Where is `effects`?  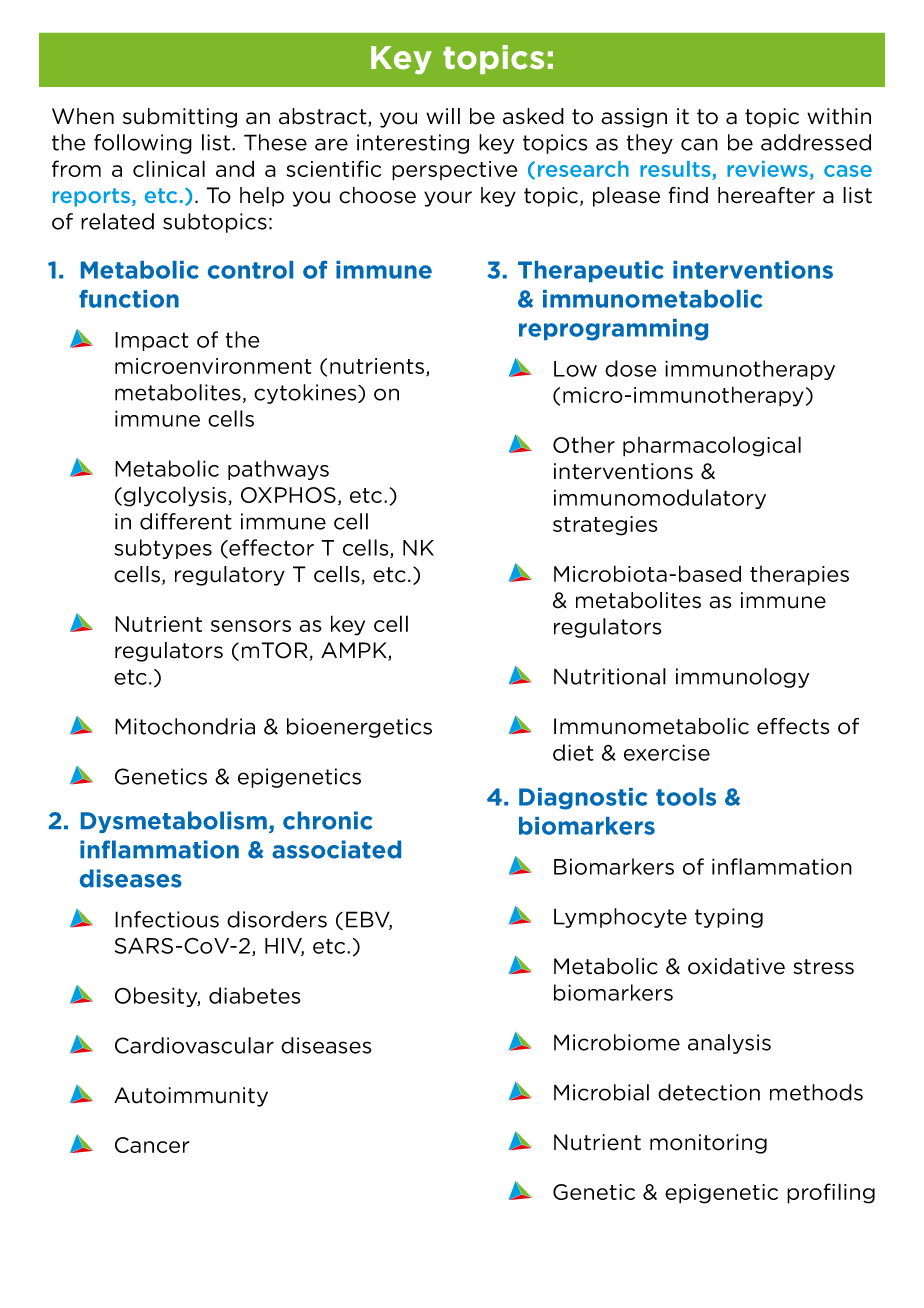 effects is located at coordinates (793, 726).
